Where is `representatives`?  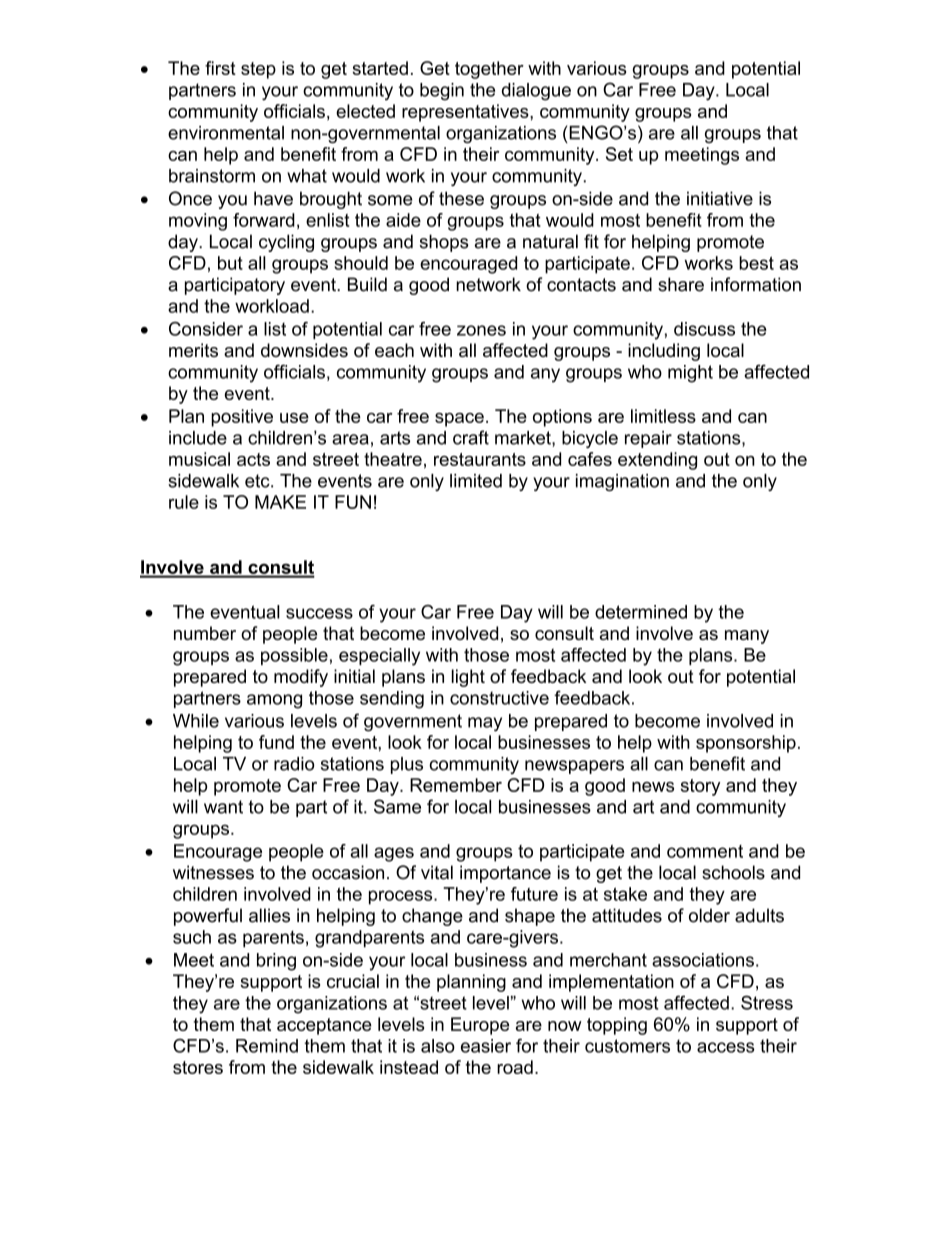 representatives is located at coordinates (466, 113).
